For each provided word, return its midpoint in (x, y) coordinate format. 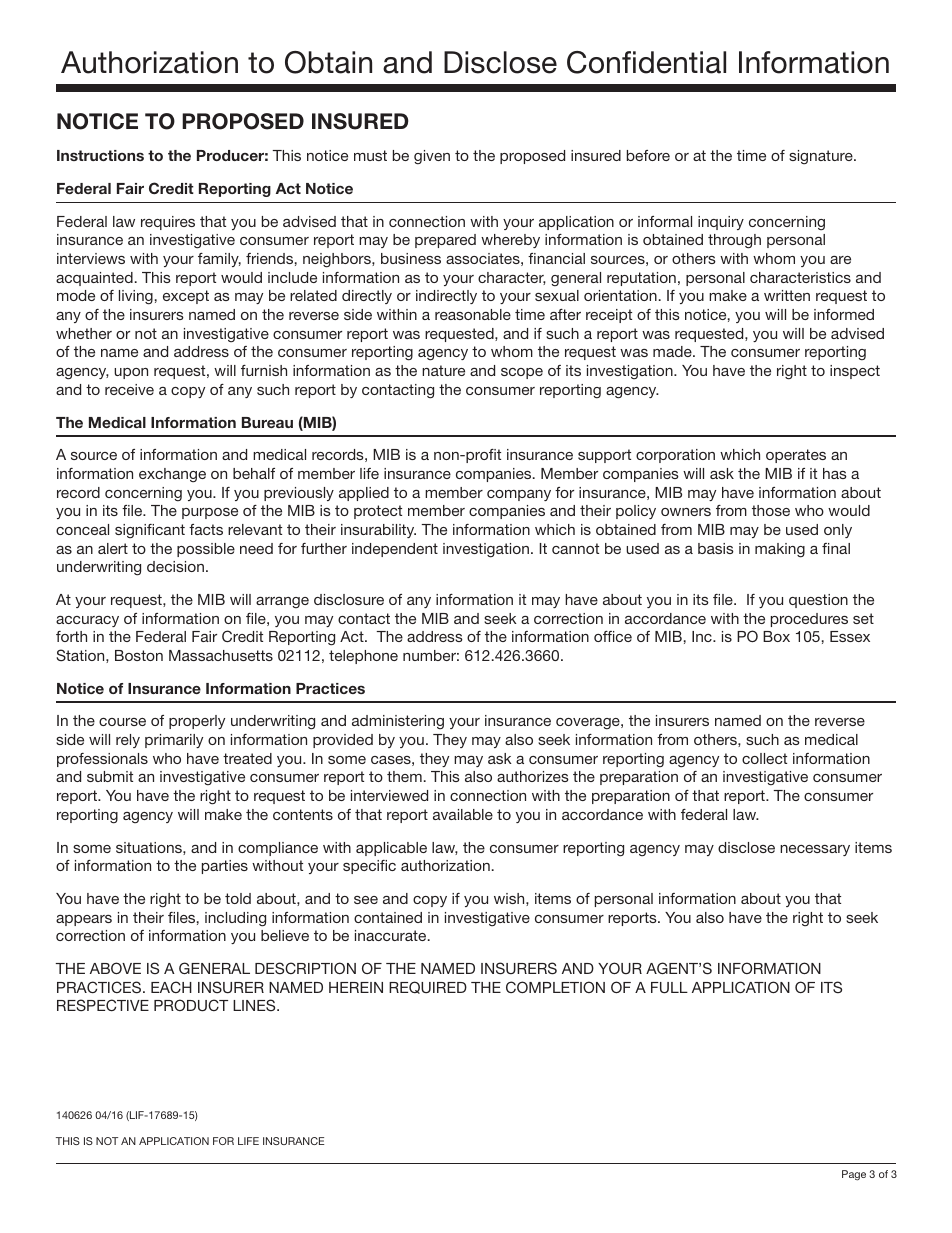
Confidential (646, 62)
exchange (172, 475)
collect (764, 758)
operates (796, 456)
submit (110, 776)
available (463, 814)
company (519, 495)
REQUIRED (428, 987)
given (432, 157)
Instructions (100, 155)
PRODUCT (191, 1005)
